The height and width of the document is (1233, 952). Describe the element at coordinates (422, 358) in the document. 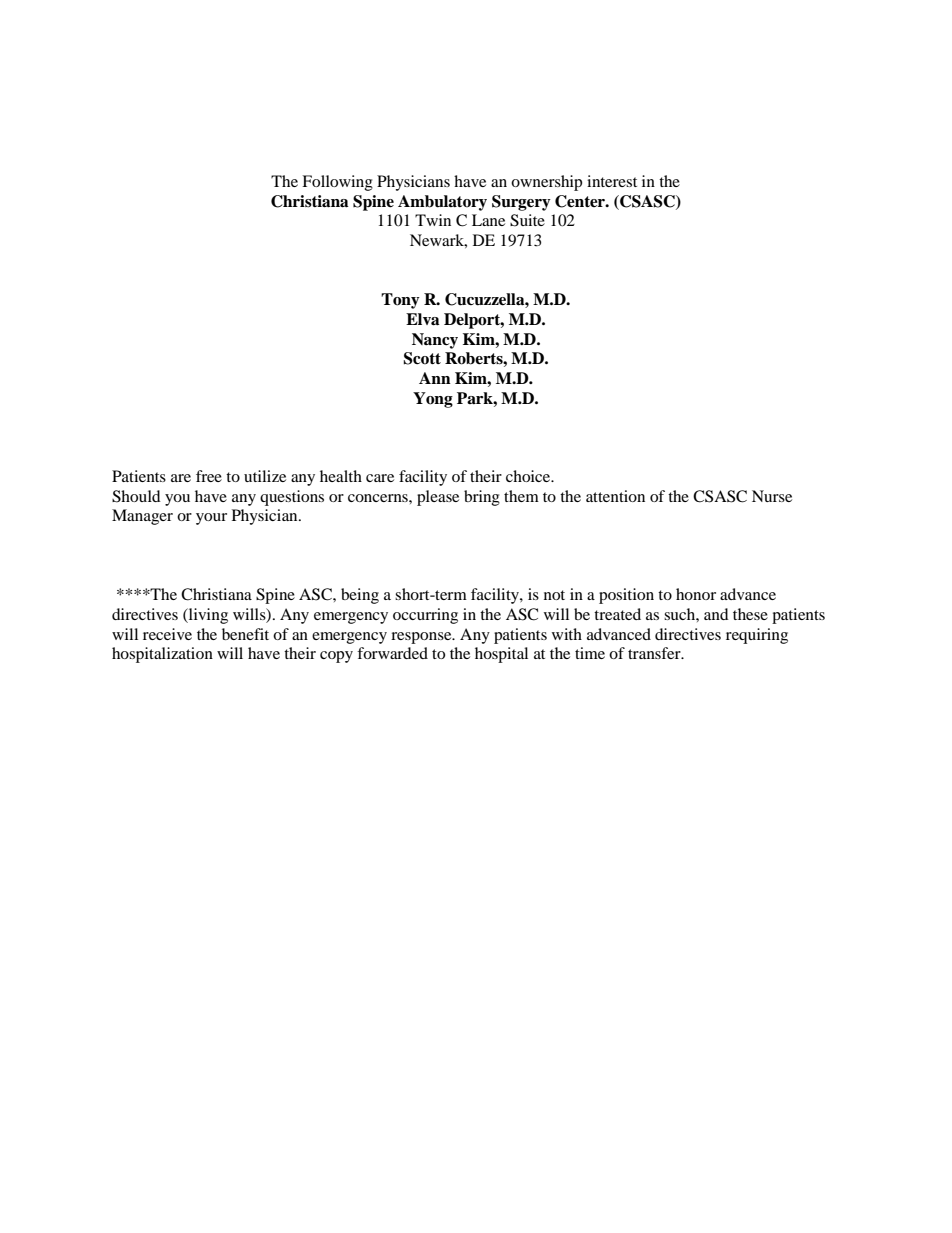

I see `Scott` at that location.
